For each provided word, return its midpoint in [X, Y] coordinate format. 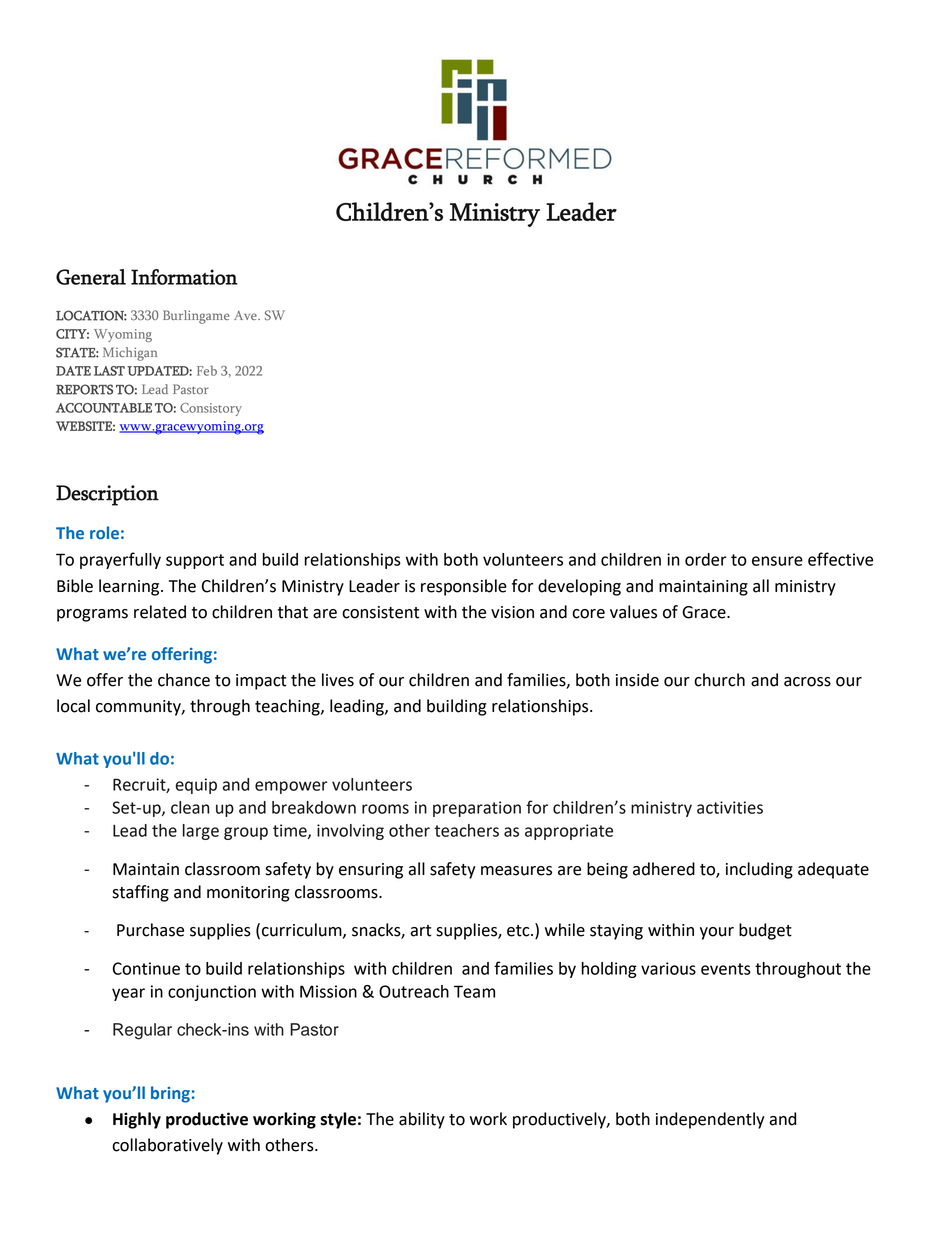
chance [184, 680]
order [706, 559]
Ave [246, 315]
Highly [137, 1120]
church [719, 680]
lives [338, 680]
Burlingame [196, 317]
